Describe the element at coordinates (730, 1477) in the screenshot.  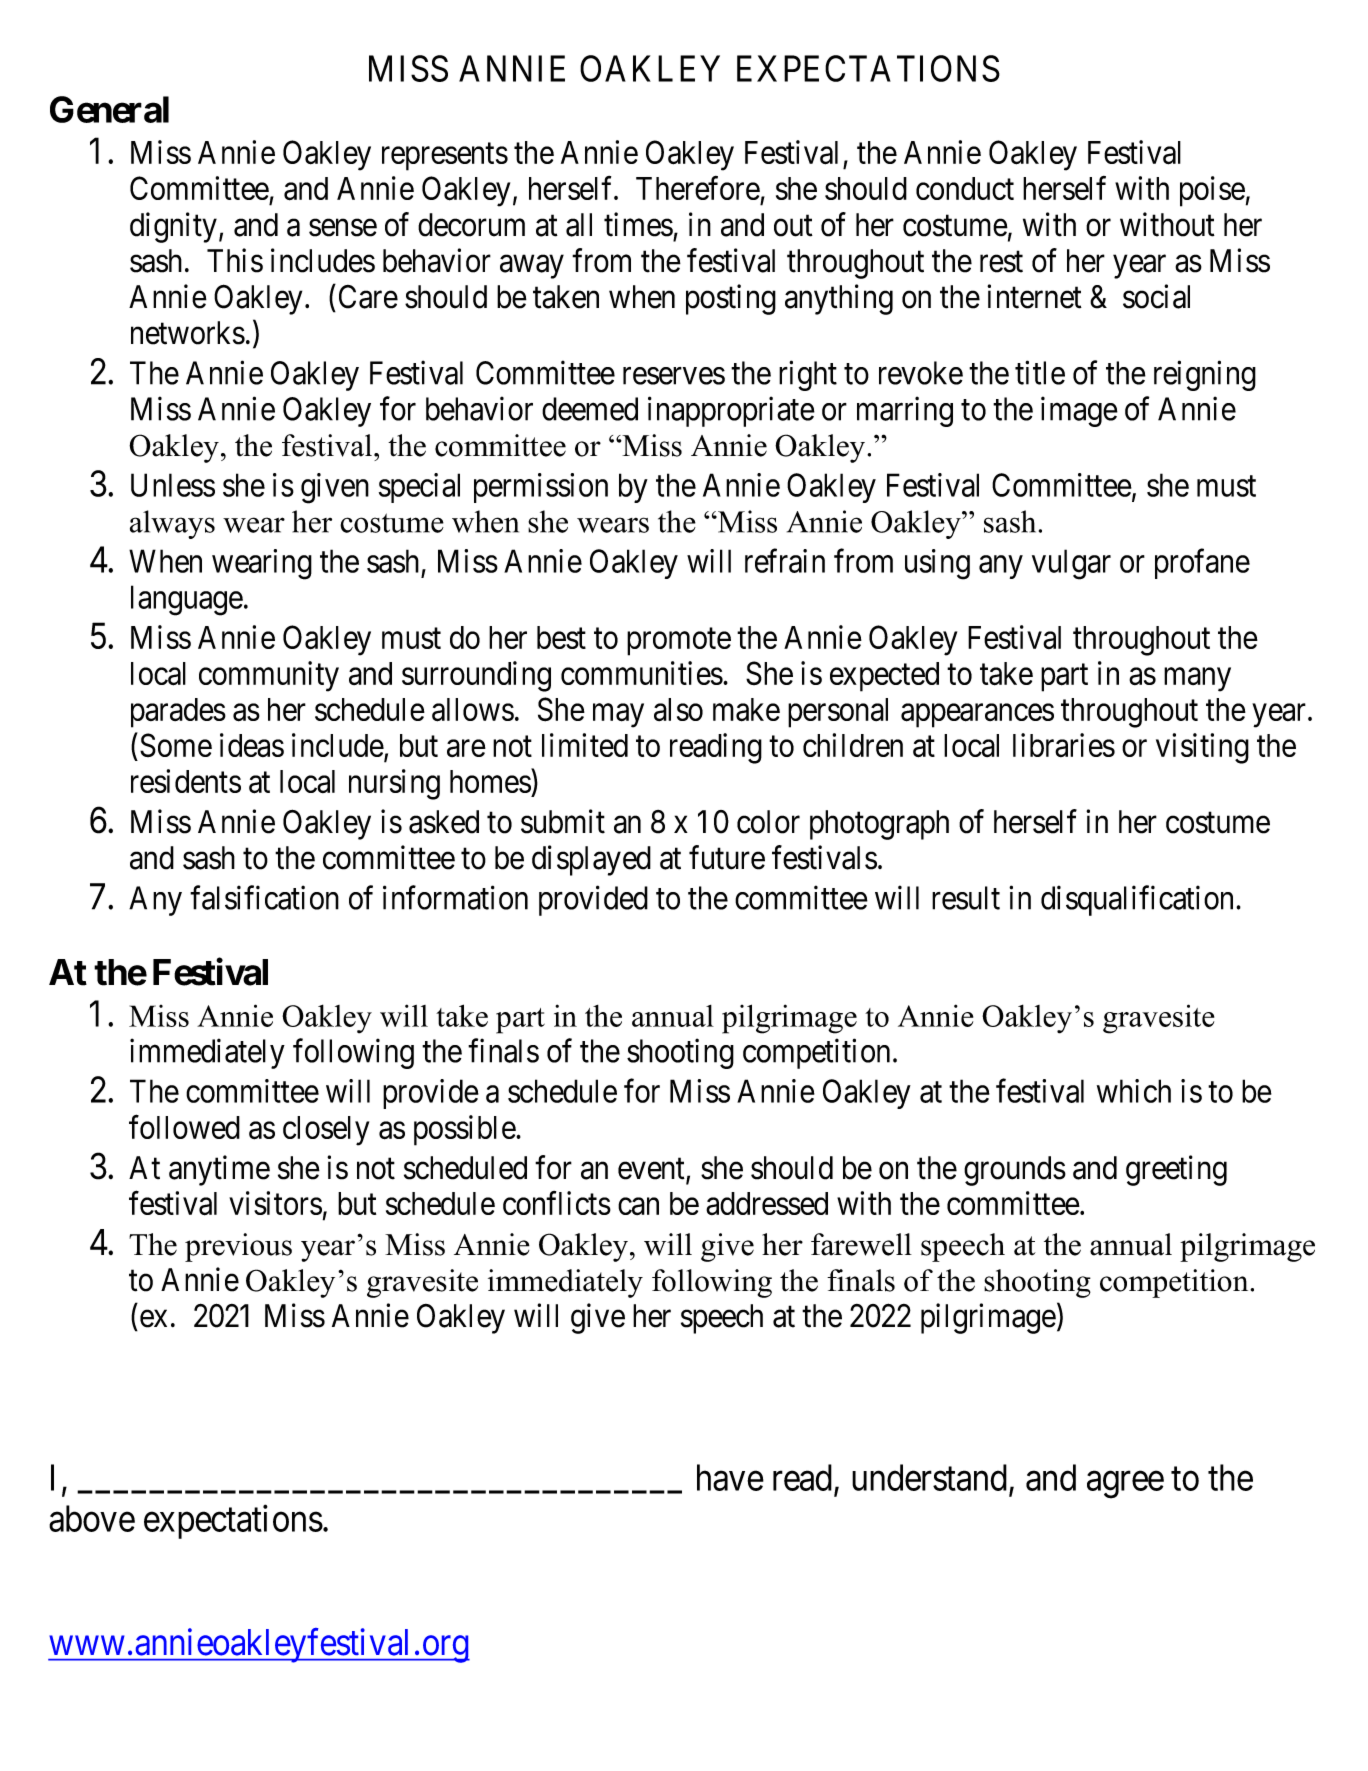
I see `have` at that location.
